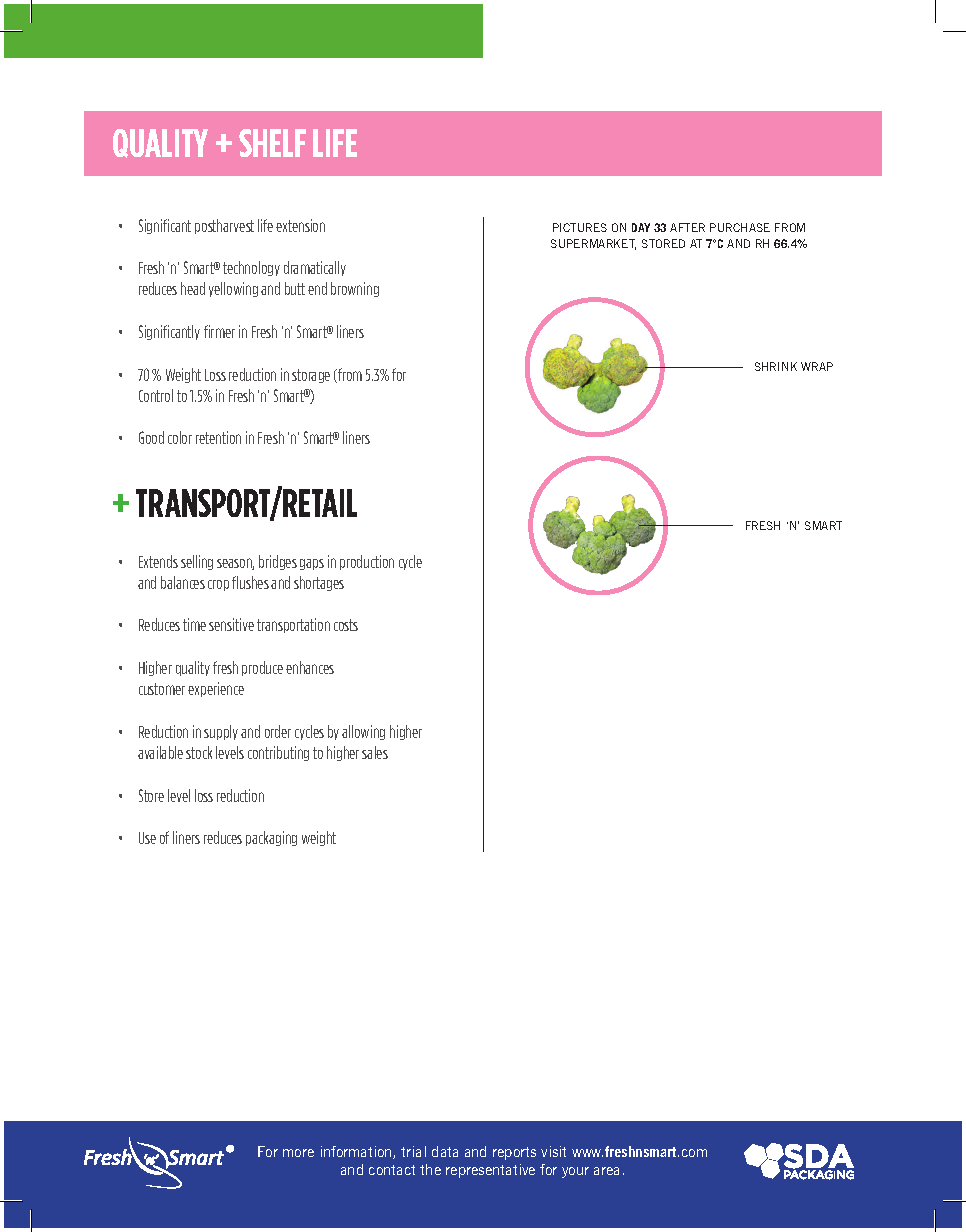  I want to click on sales, so click(375, 752).
